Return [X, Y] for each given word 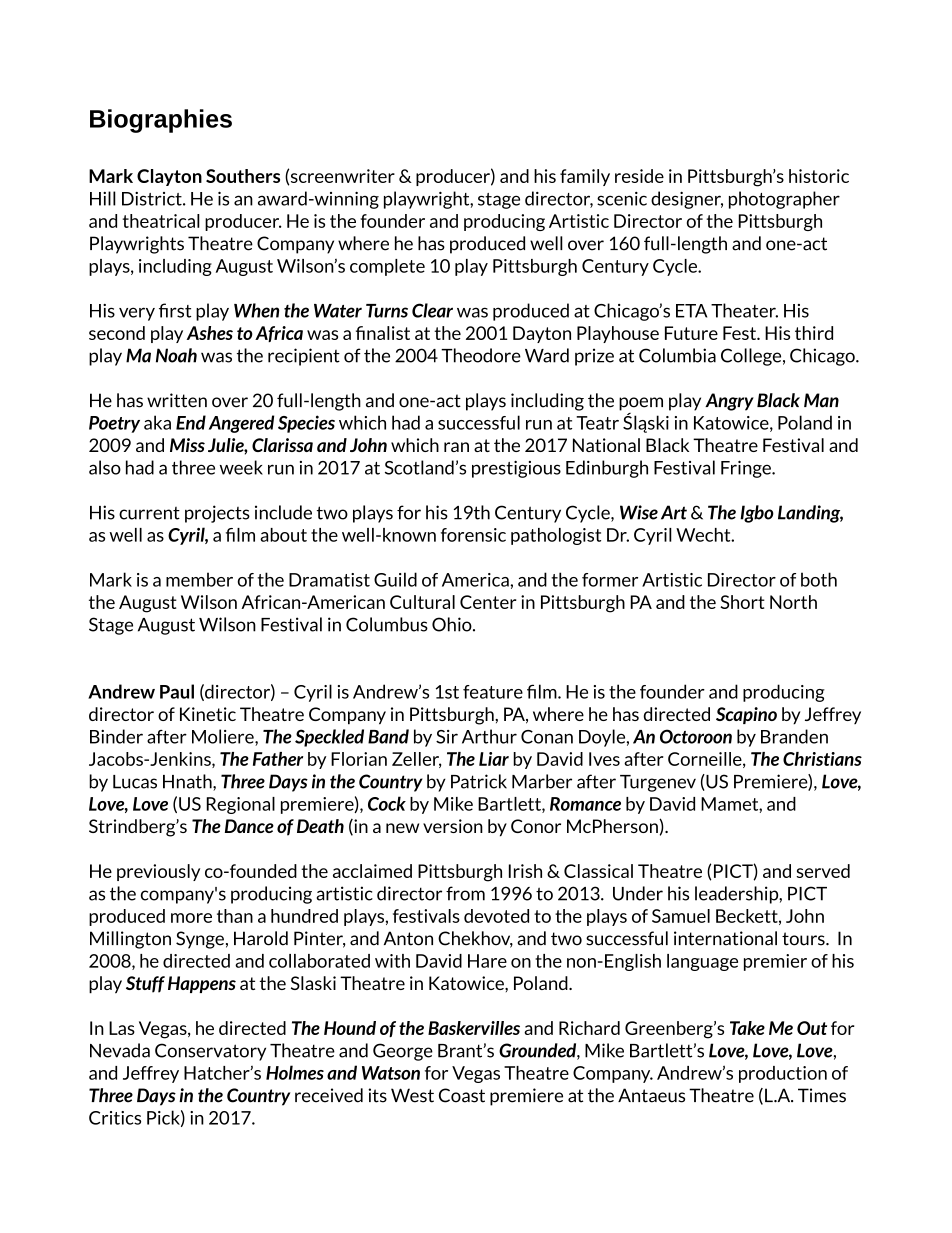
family [585, 177]
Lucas [135, 782]
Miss [187, 445]
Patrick [479, 781]
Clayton [169, 177]
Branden [794, 736]
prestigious [516, 469]
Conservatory [210, 1052]
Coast [462, 1095]
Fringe [747, 469]
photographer [784, 200]
